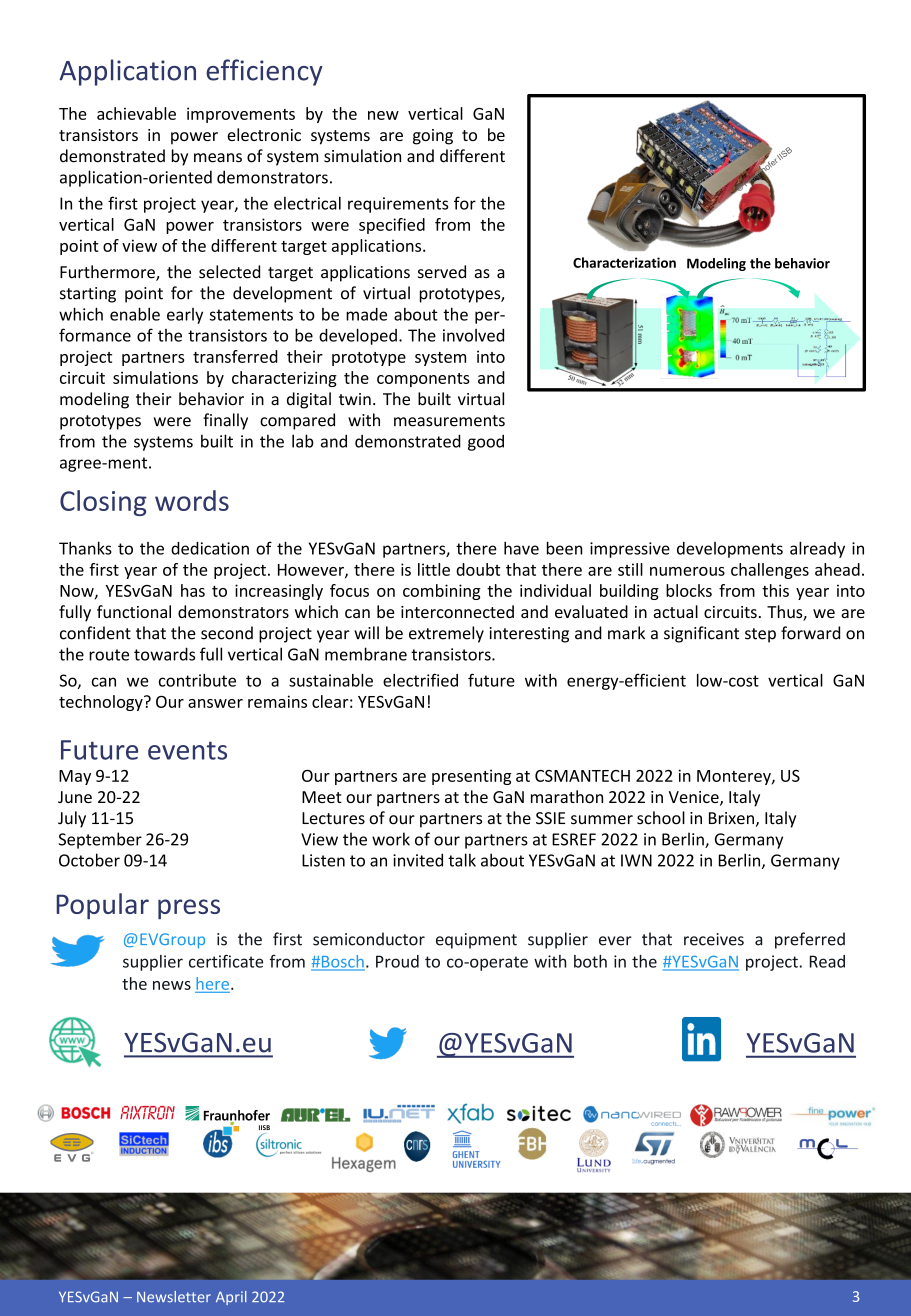 Image resolution: width=911 pixels, height=1316 pixels. What do you see at coordinates (397, 961) in the screenshot?
I see `Proud` at bounding box center [397, 961].
